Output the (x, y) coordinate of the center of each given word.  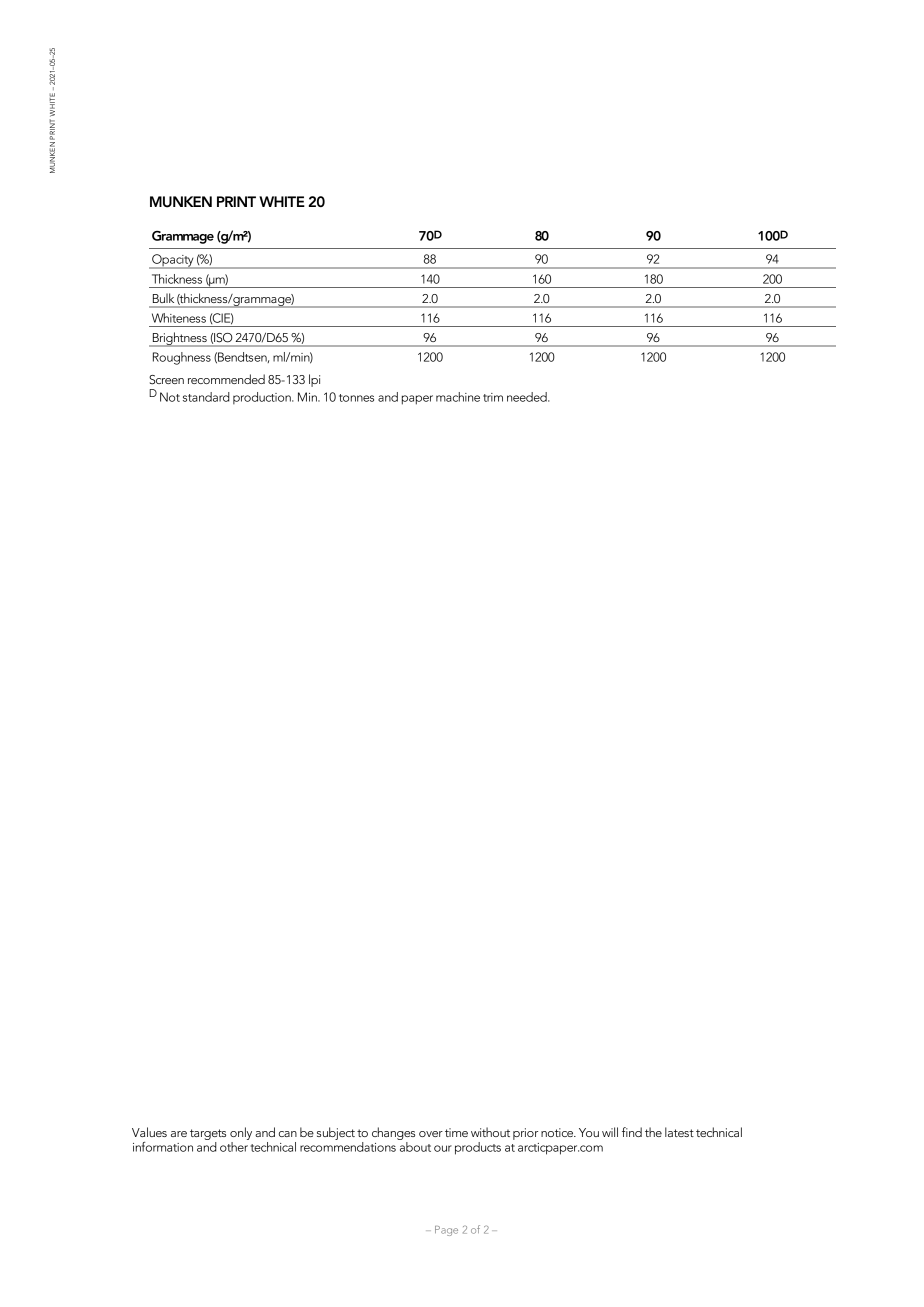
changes (393, 1133)
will (610, 1132)
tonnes (356, 398)
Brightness (179, 339)
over (431, 1134)
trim (493, 397)
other (234, 1147)
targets (208, 1134)
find (632, 1132)
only (241, 1133)
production (263, 398)
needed (528, 397)
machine (458, 397)
